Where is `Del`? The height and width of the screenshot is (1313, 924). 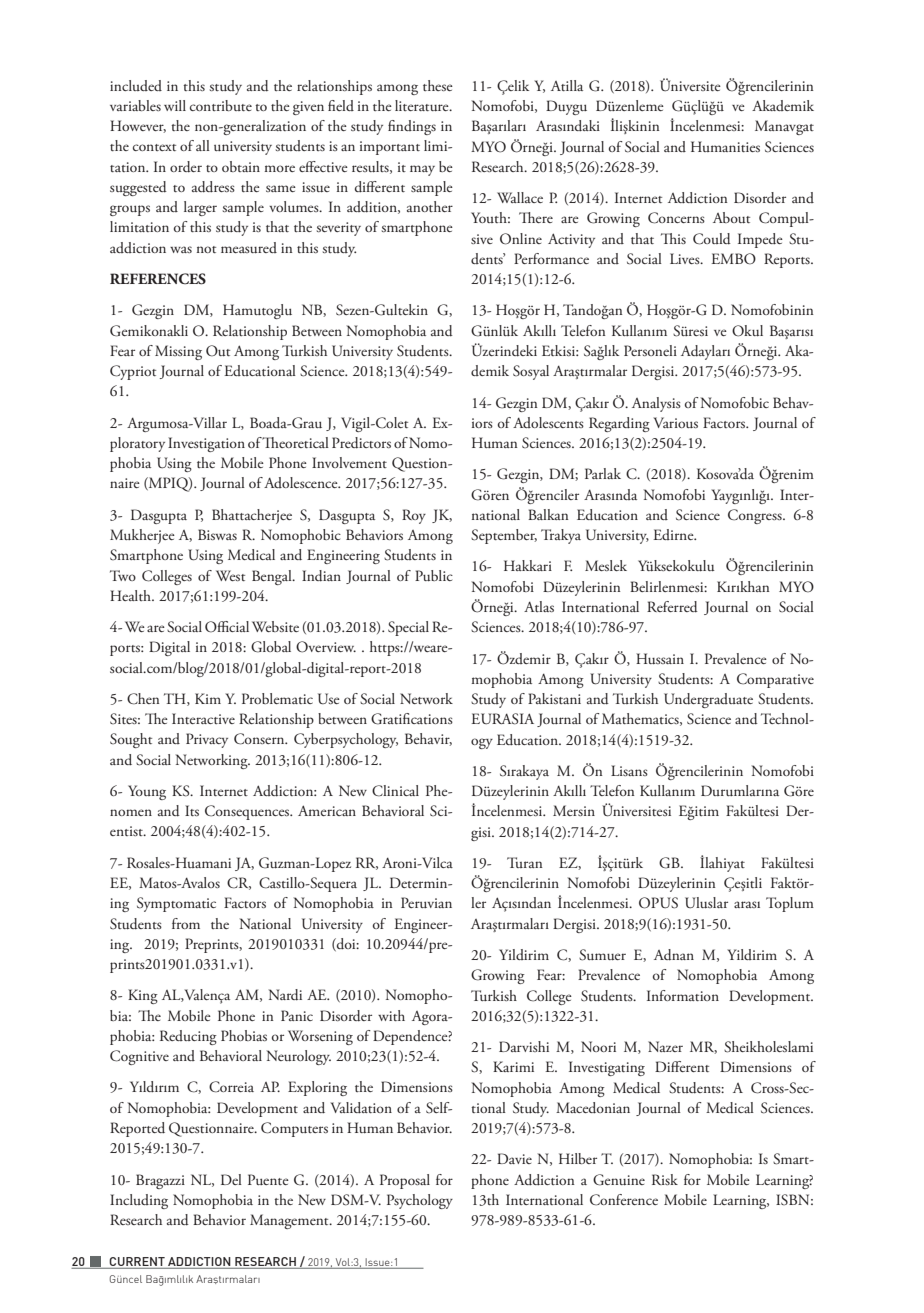 Del is located at coordinates (231, 1179).
